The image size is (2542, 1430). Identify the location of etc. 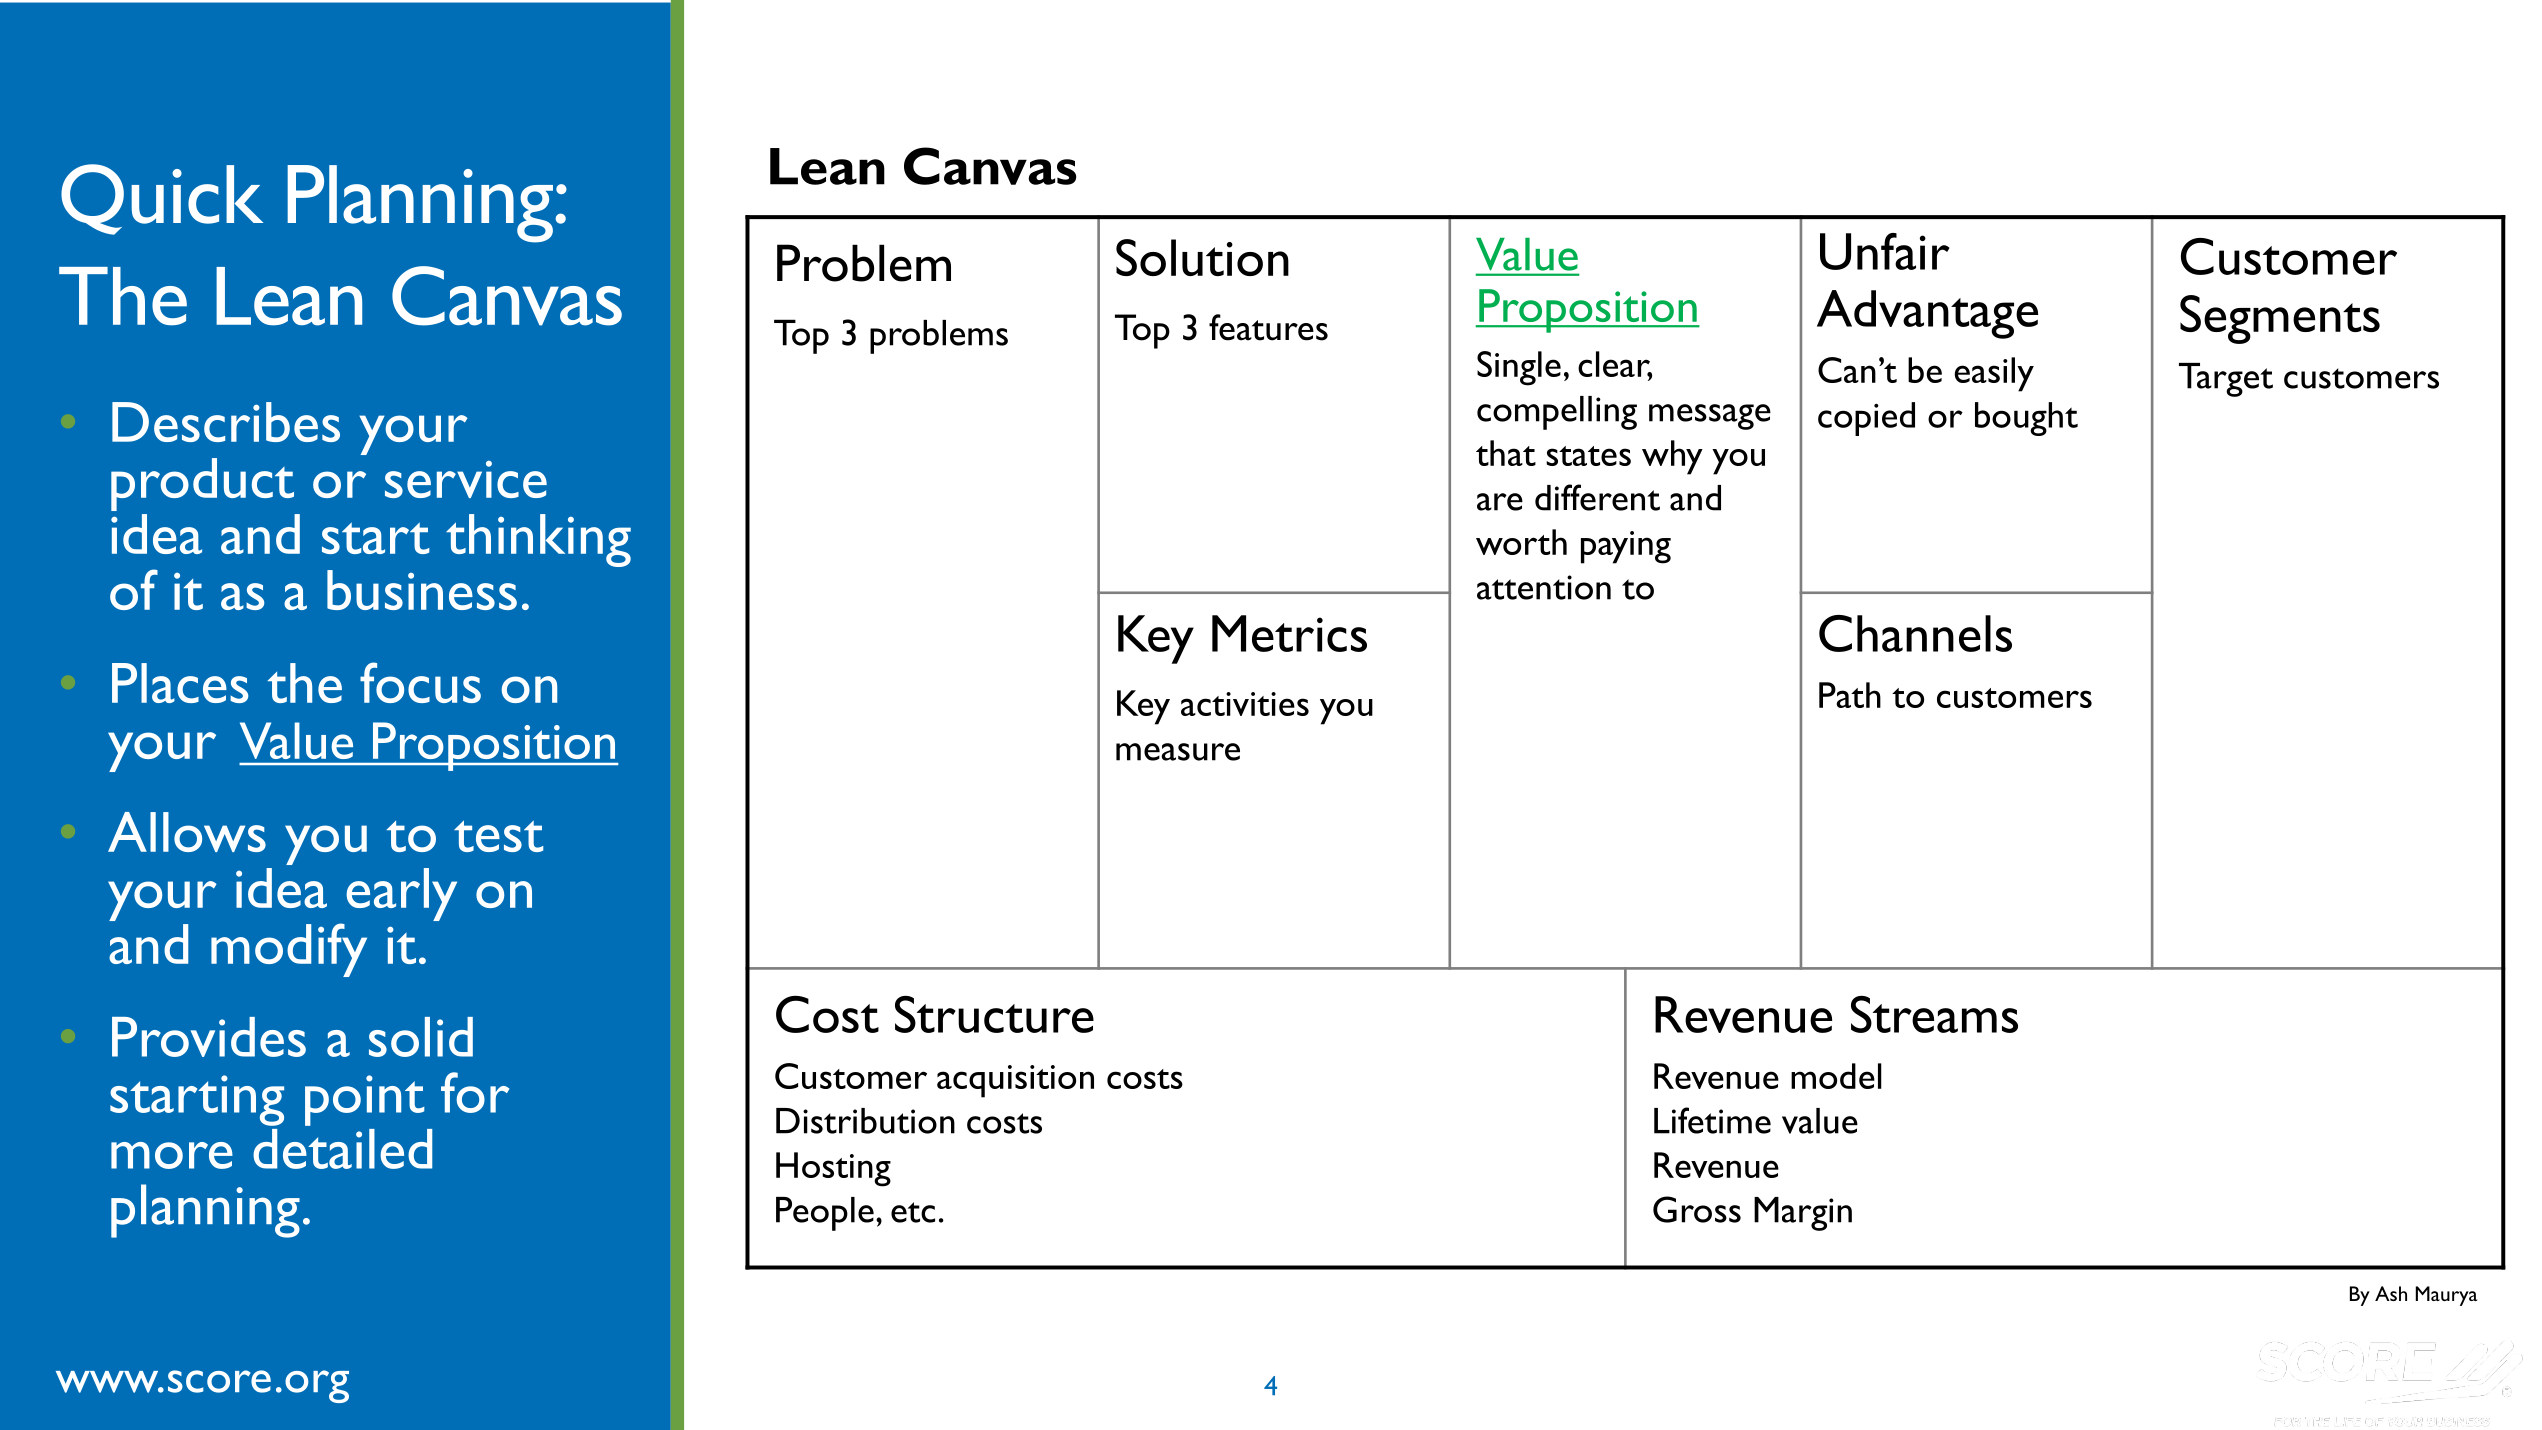
(913, 1212).
